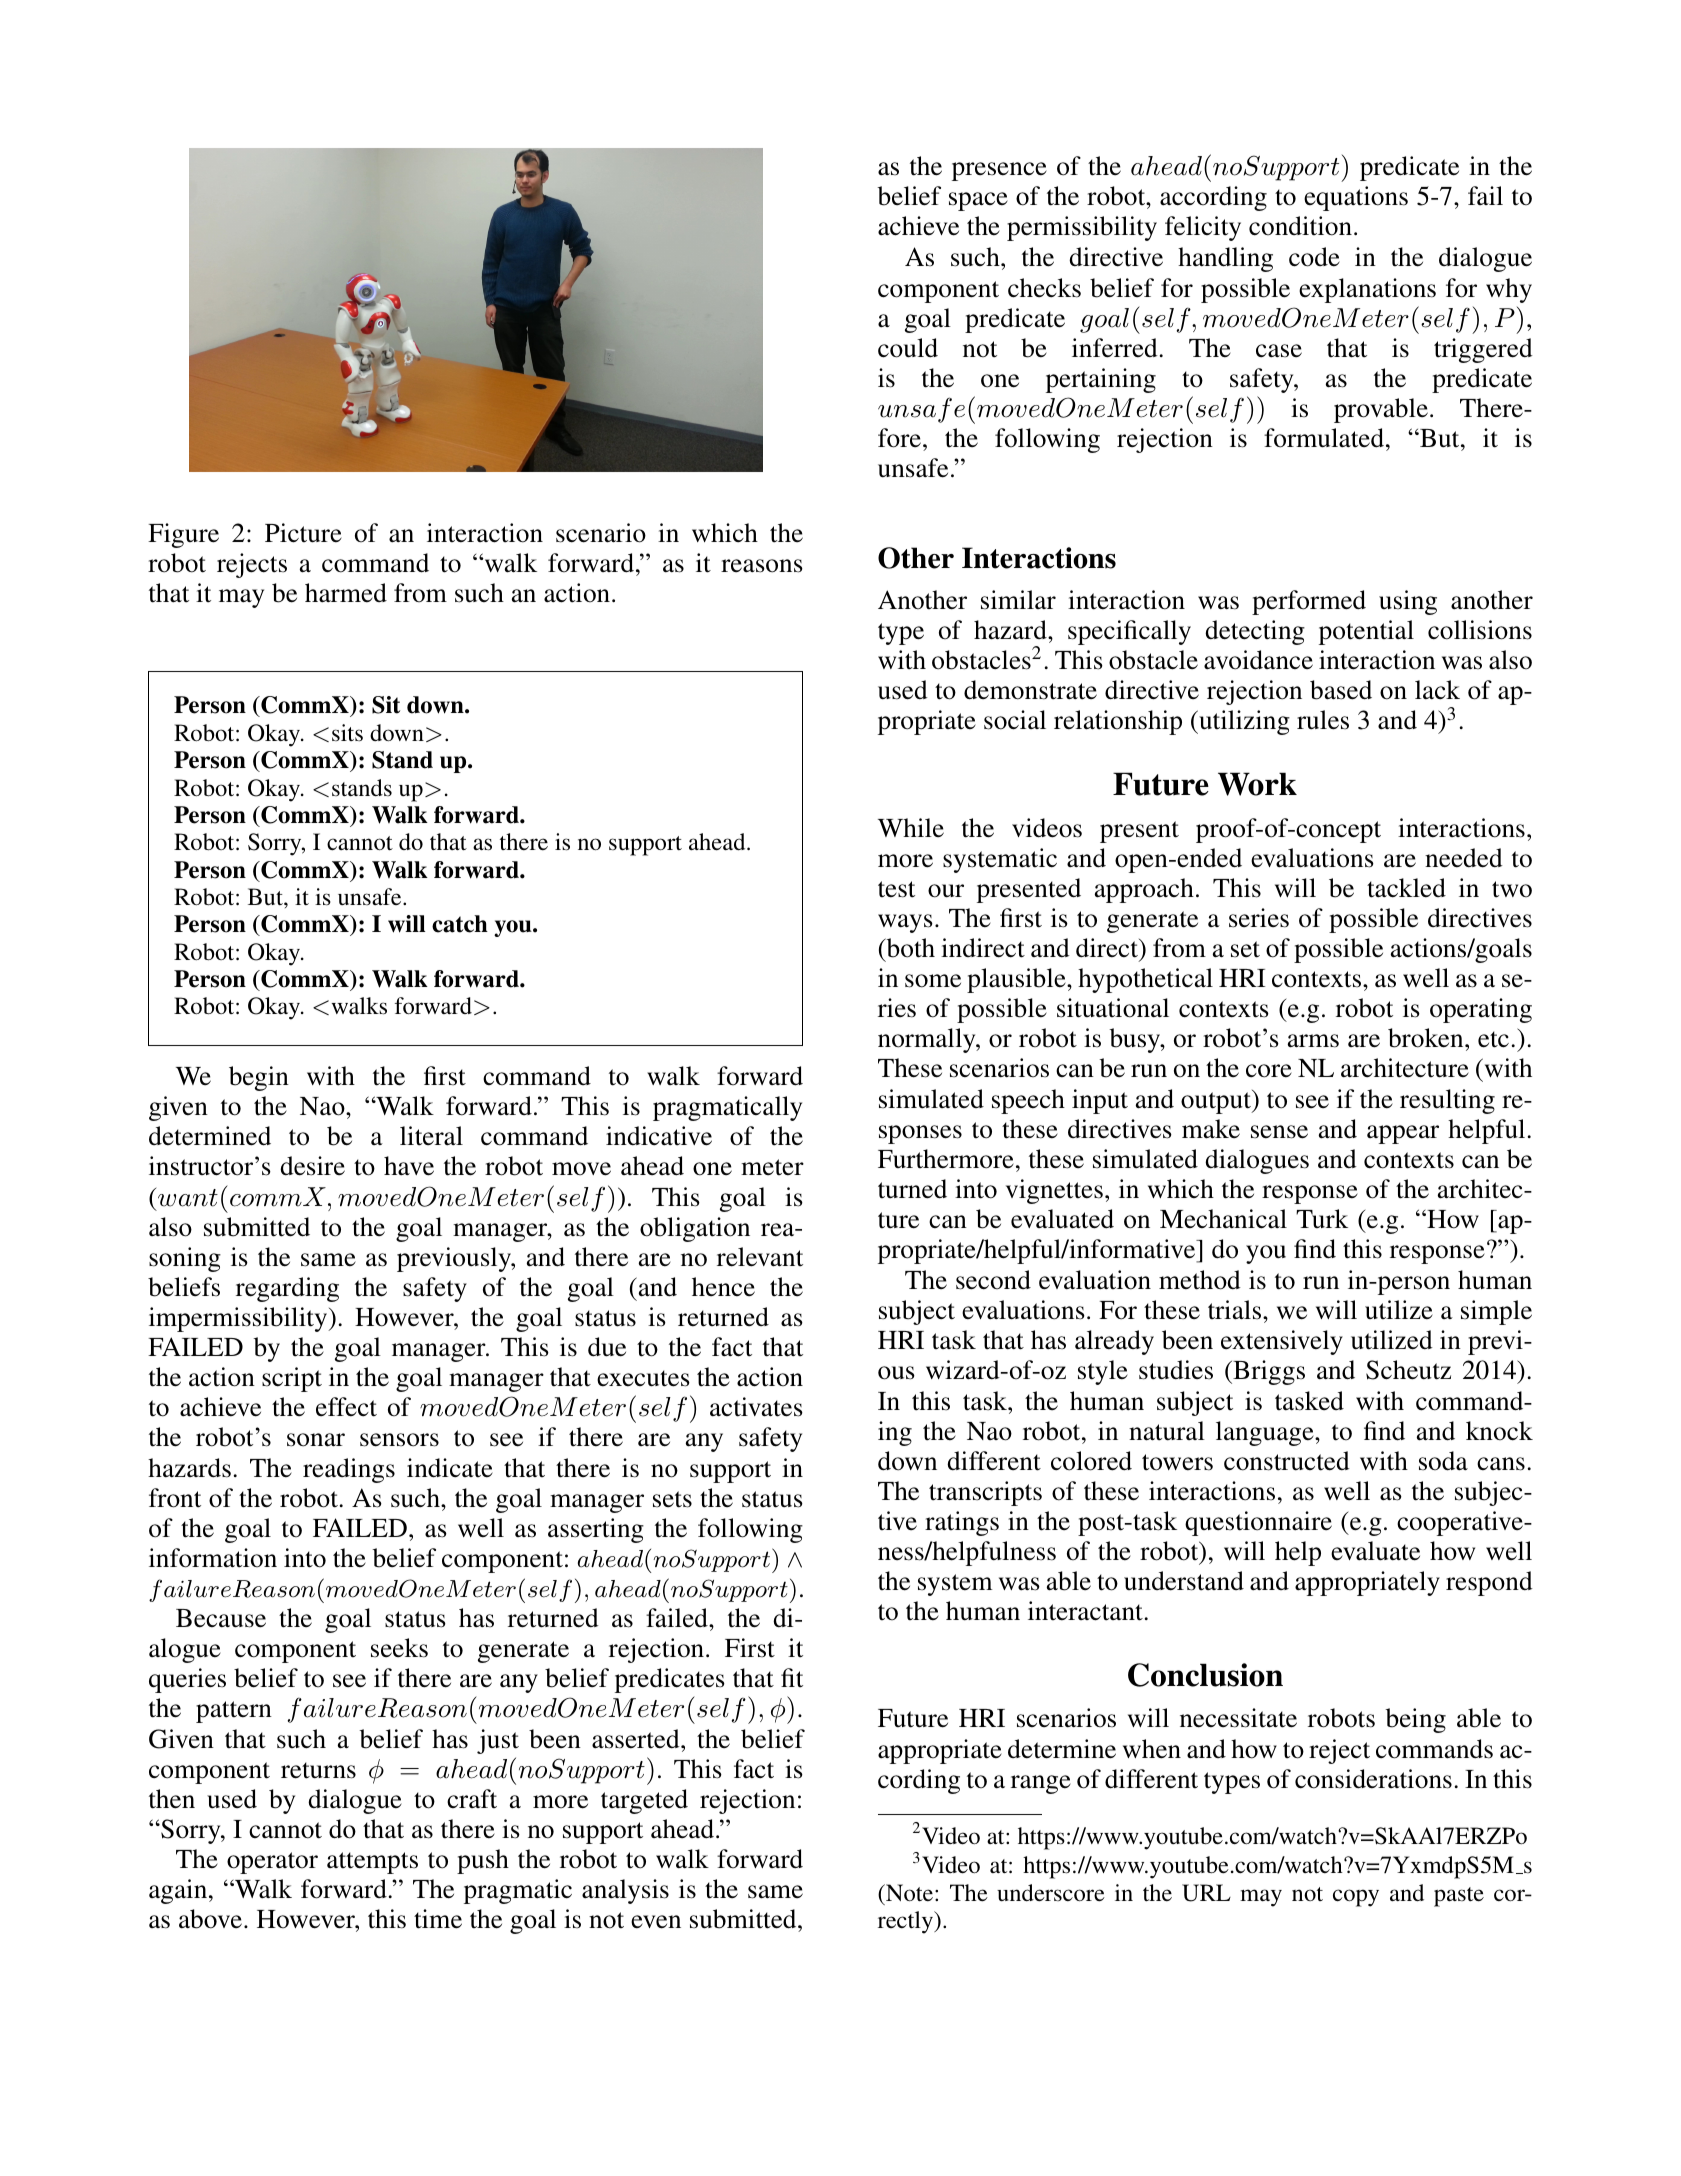 The width and height of the image is (1681, 2176). I want to click on equations, so click(1356, 198).
